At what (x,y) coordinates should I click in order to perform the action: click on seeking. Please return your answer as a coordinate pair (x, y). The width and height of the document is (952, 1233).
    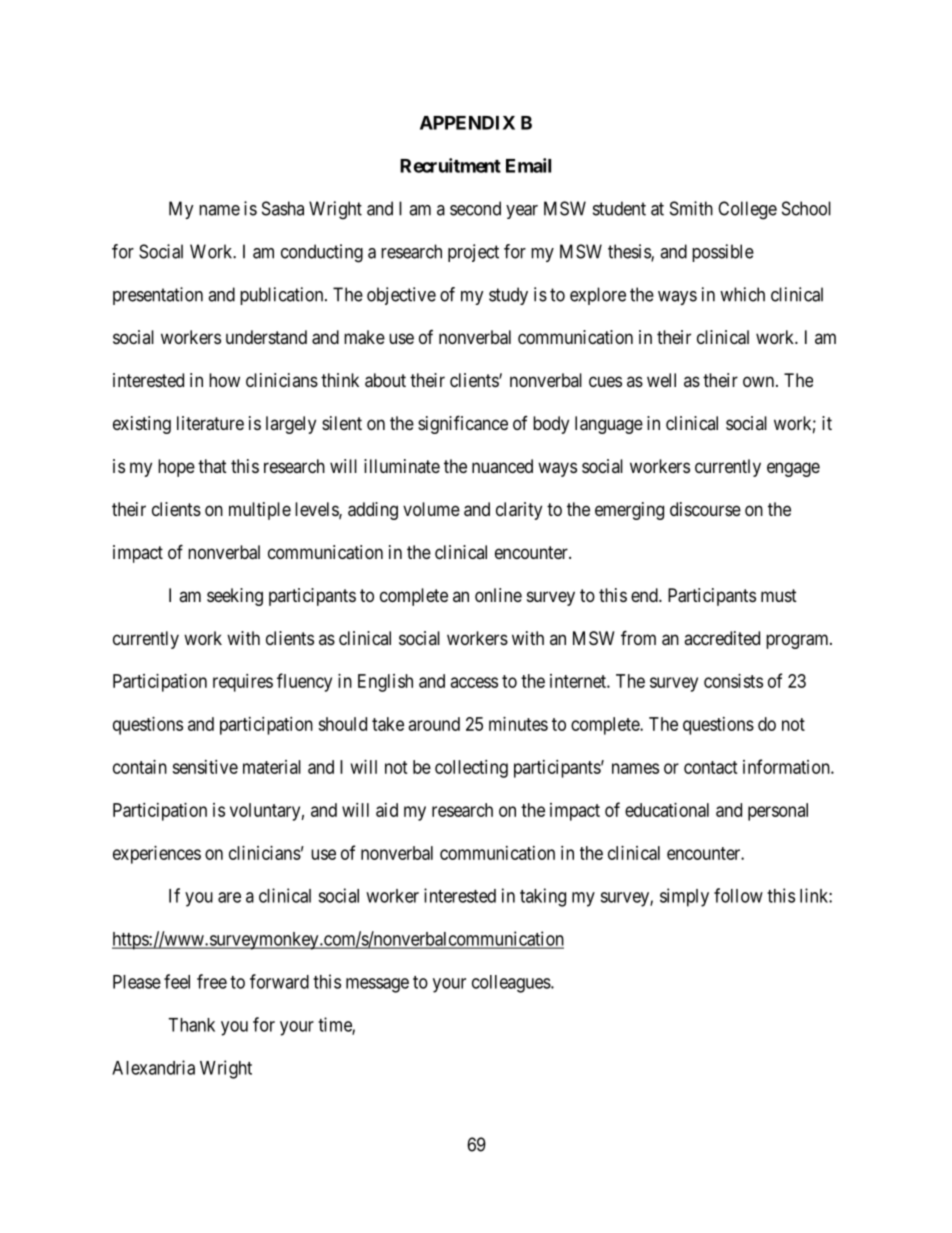
    Looking at the image, I should click on (235, 597).
